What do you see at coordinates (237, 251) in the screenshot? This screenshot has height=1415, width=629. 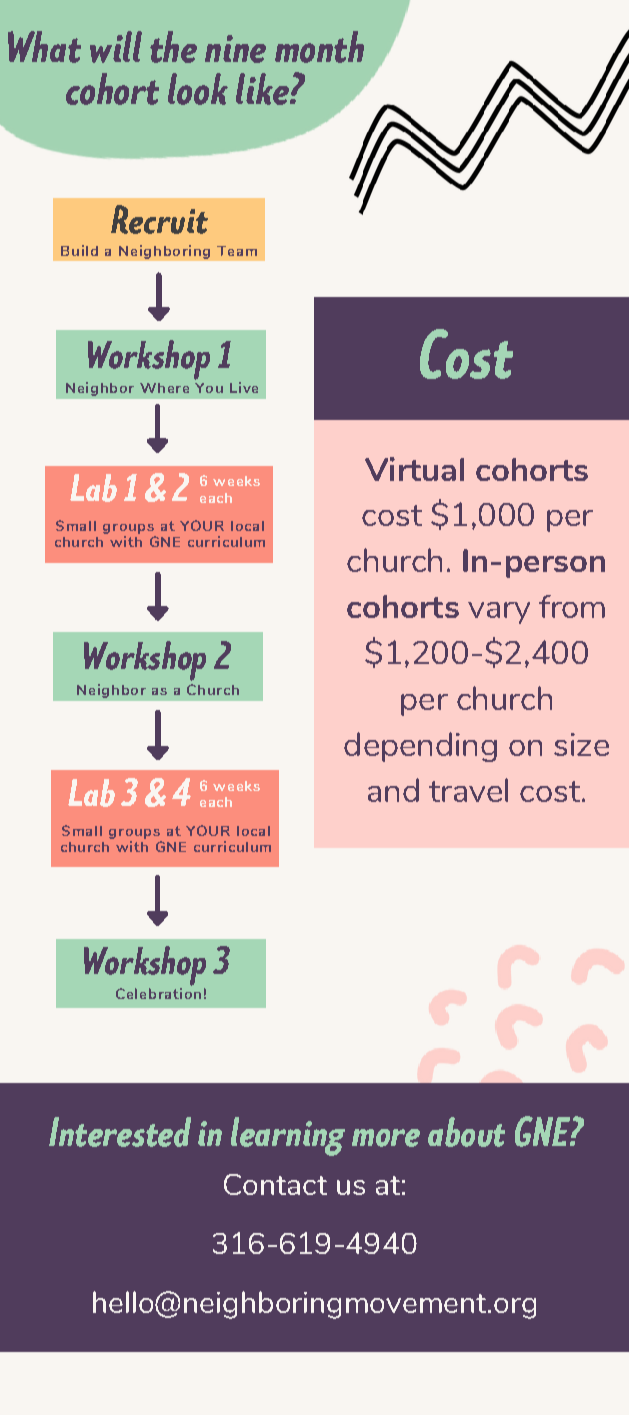 I see `Team` at bounding box center [237, 251].
